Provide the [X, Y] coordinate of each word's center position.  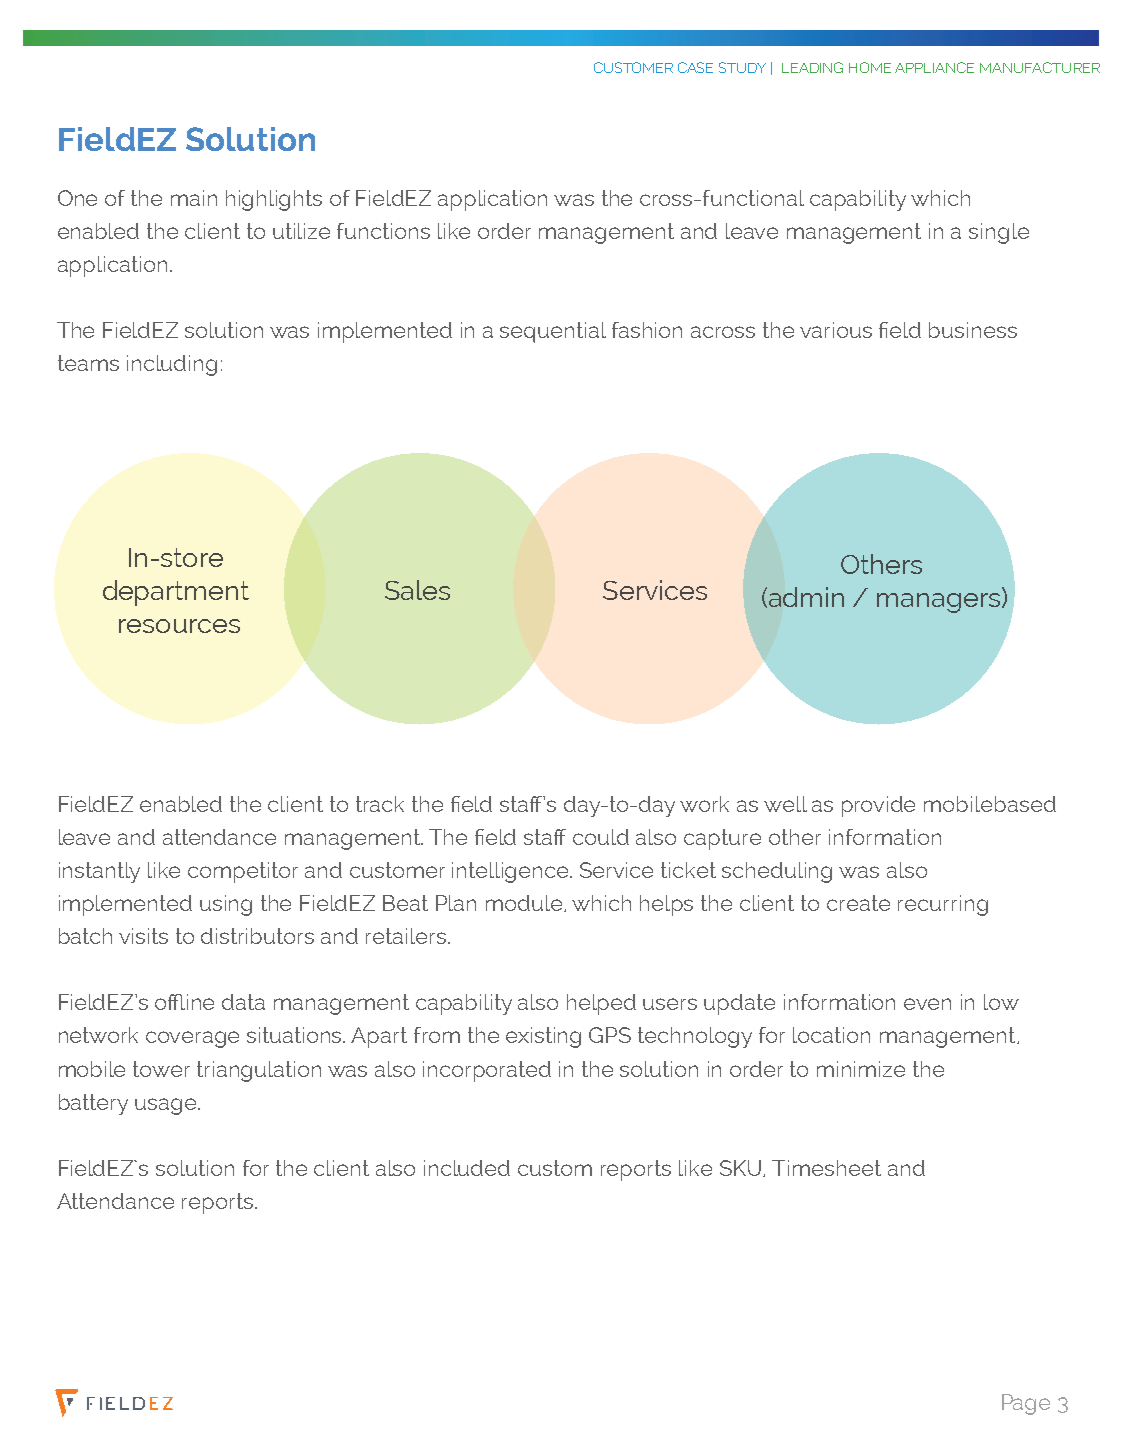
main [194, 198]
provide [878, 806]
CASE [695, 67]
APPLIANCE [934, 67]
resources [179, 626]
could [601, 837]
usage [167, 1106]
